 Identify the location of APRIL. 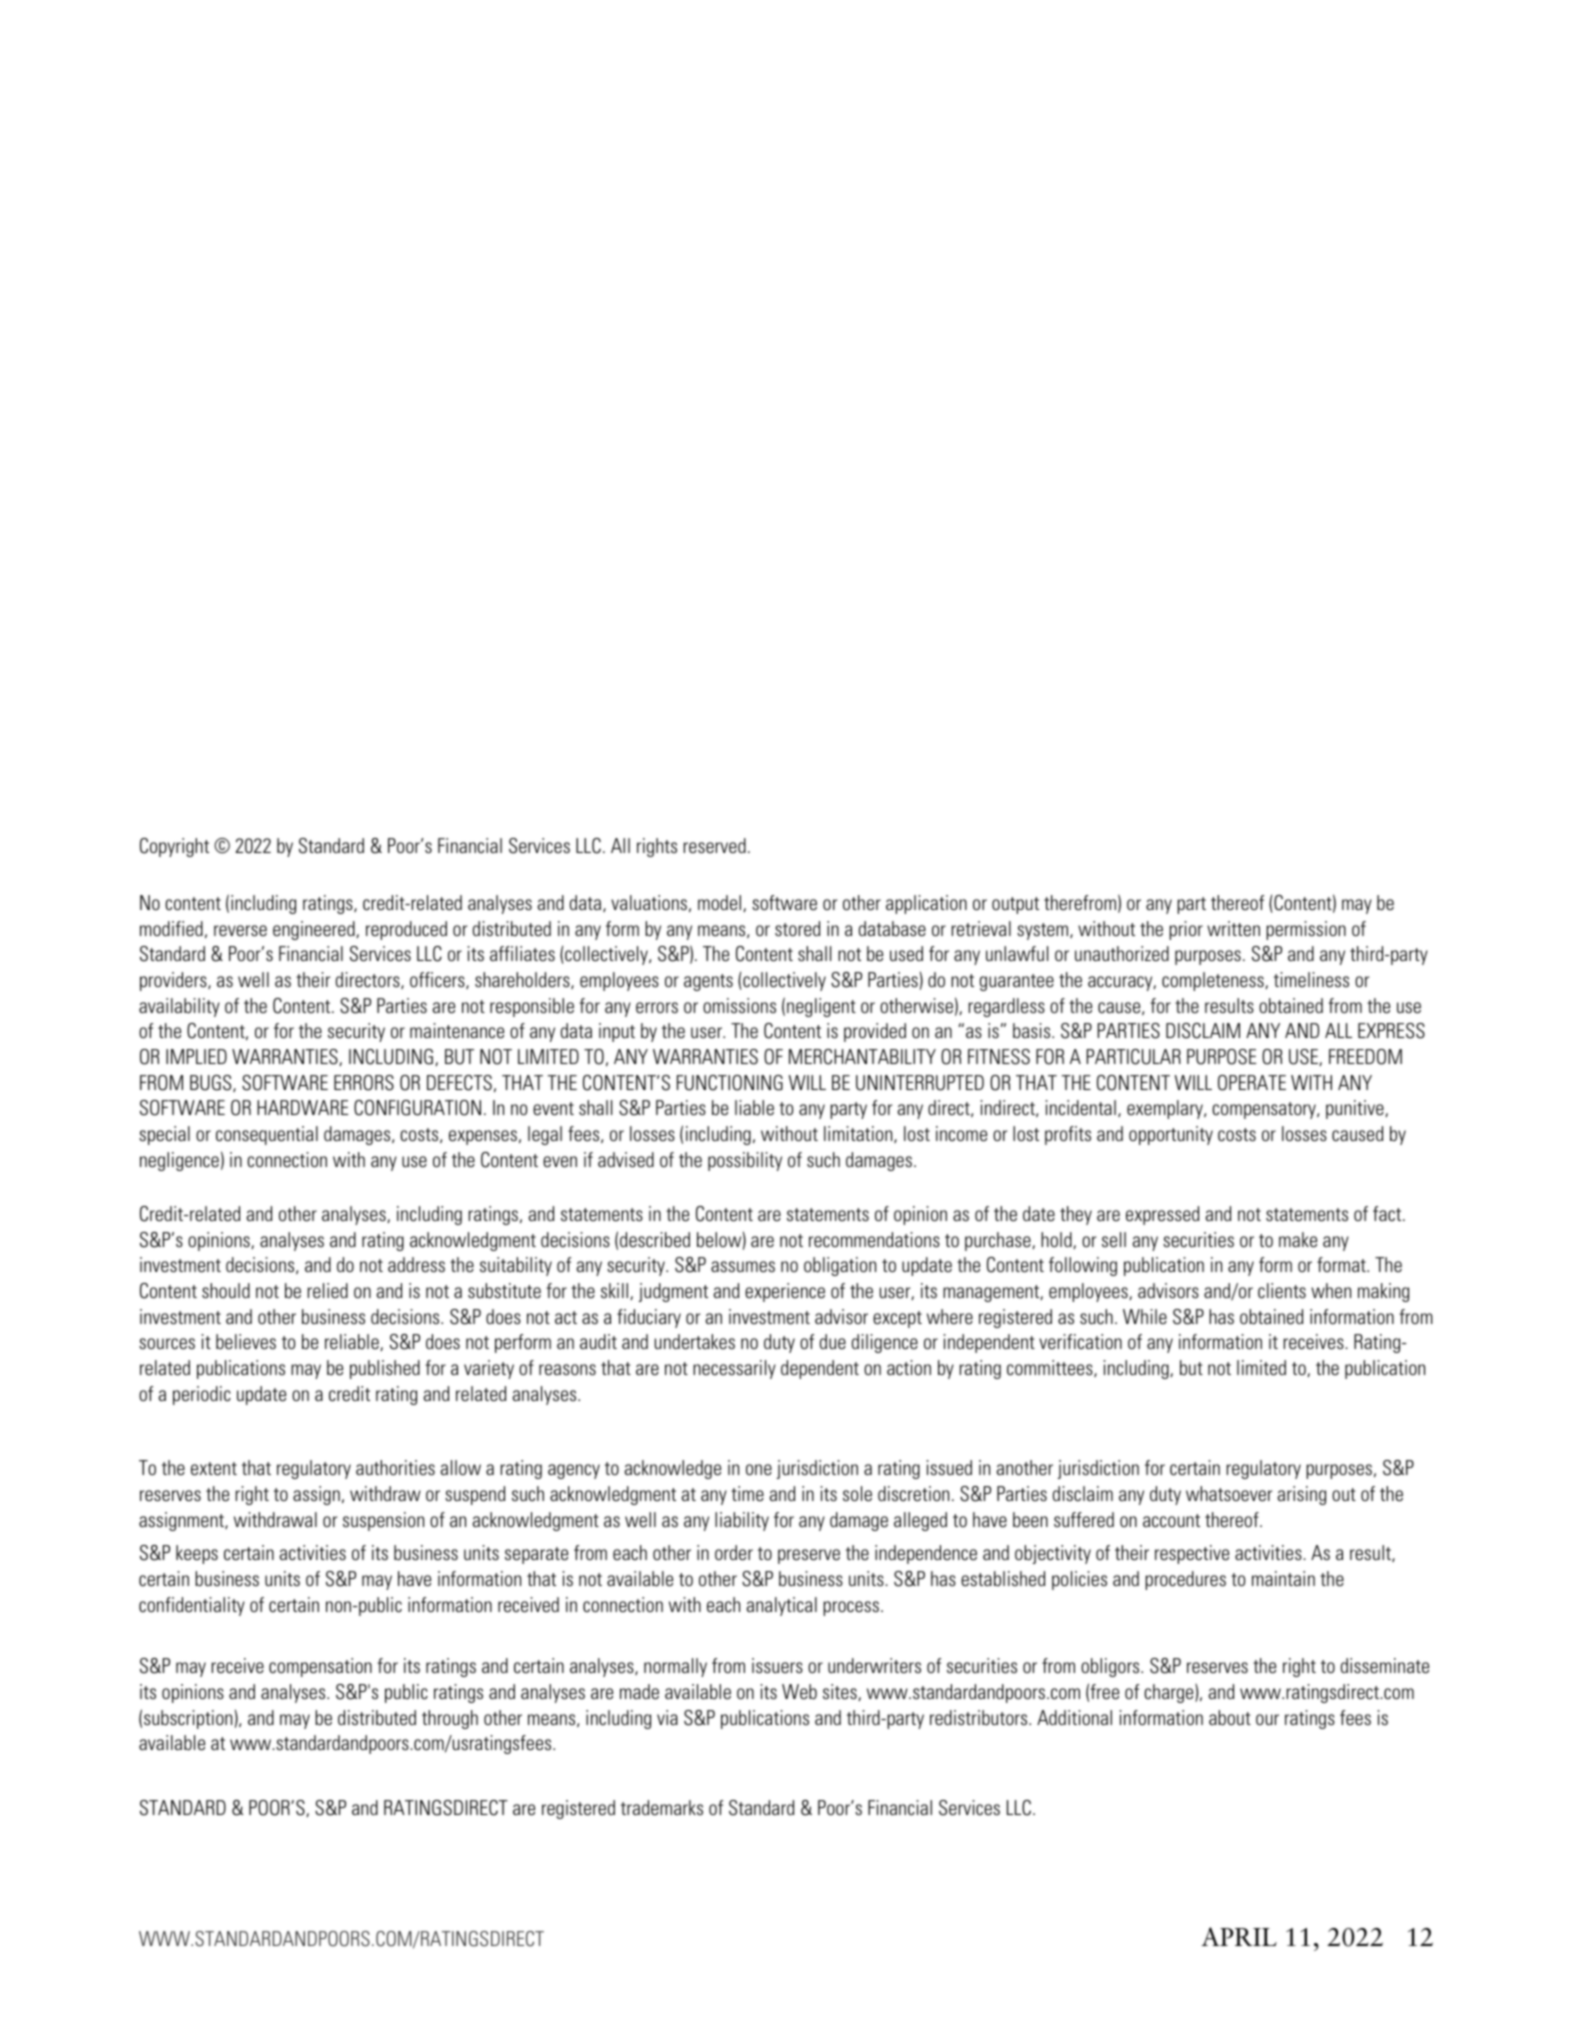
(1239, 1936).
